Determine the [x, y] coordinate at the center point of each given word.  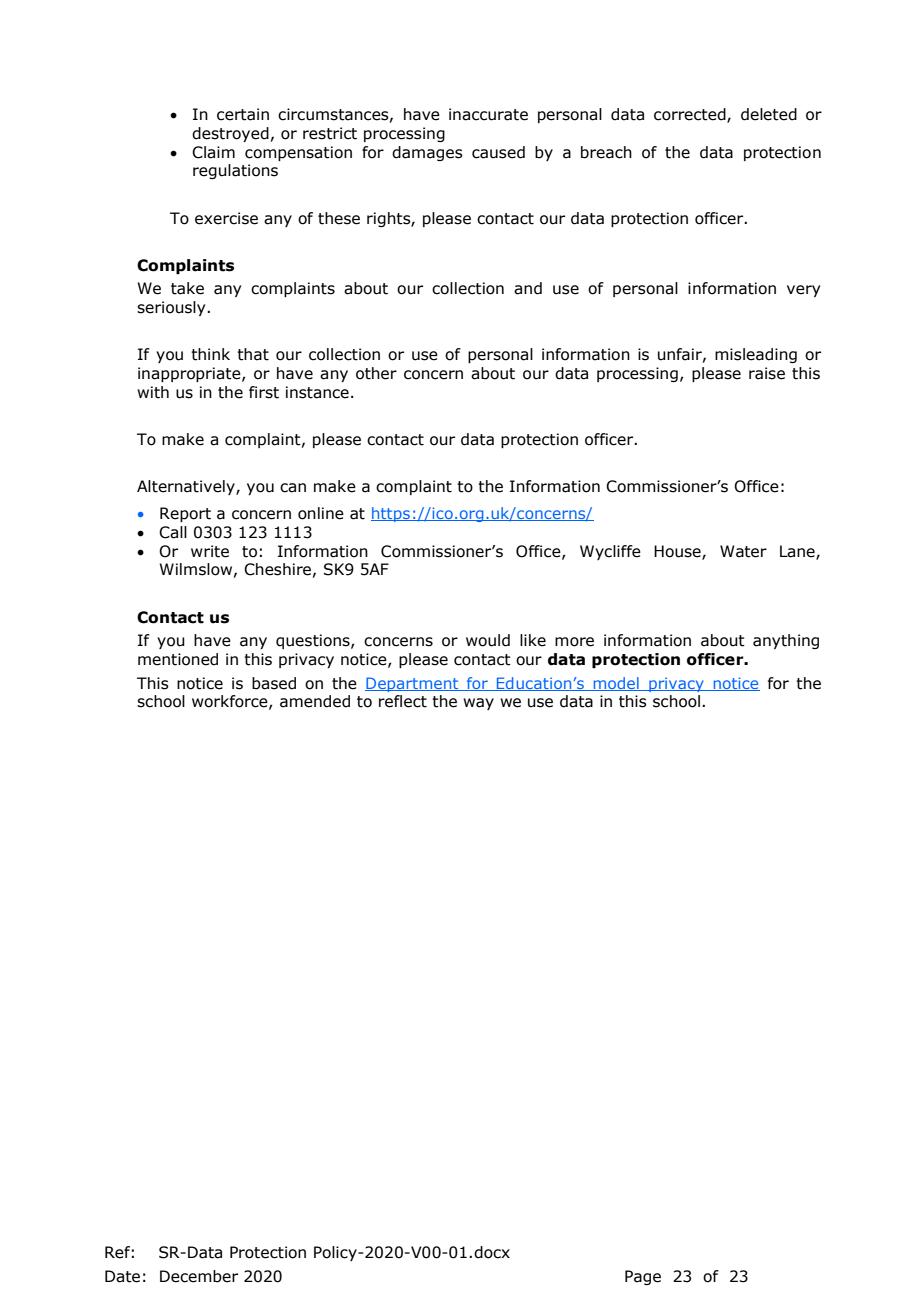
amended [315, 701]
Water [743, 551]
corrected [691, 115]
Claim [213, 152]
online [321, 513]
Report [185, 514]
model [616, 684]
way [478, 704]
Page [643, 1277]
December [199, 1276]
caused [498, 152]
